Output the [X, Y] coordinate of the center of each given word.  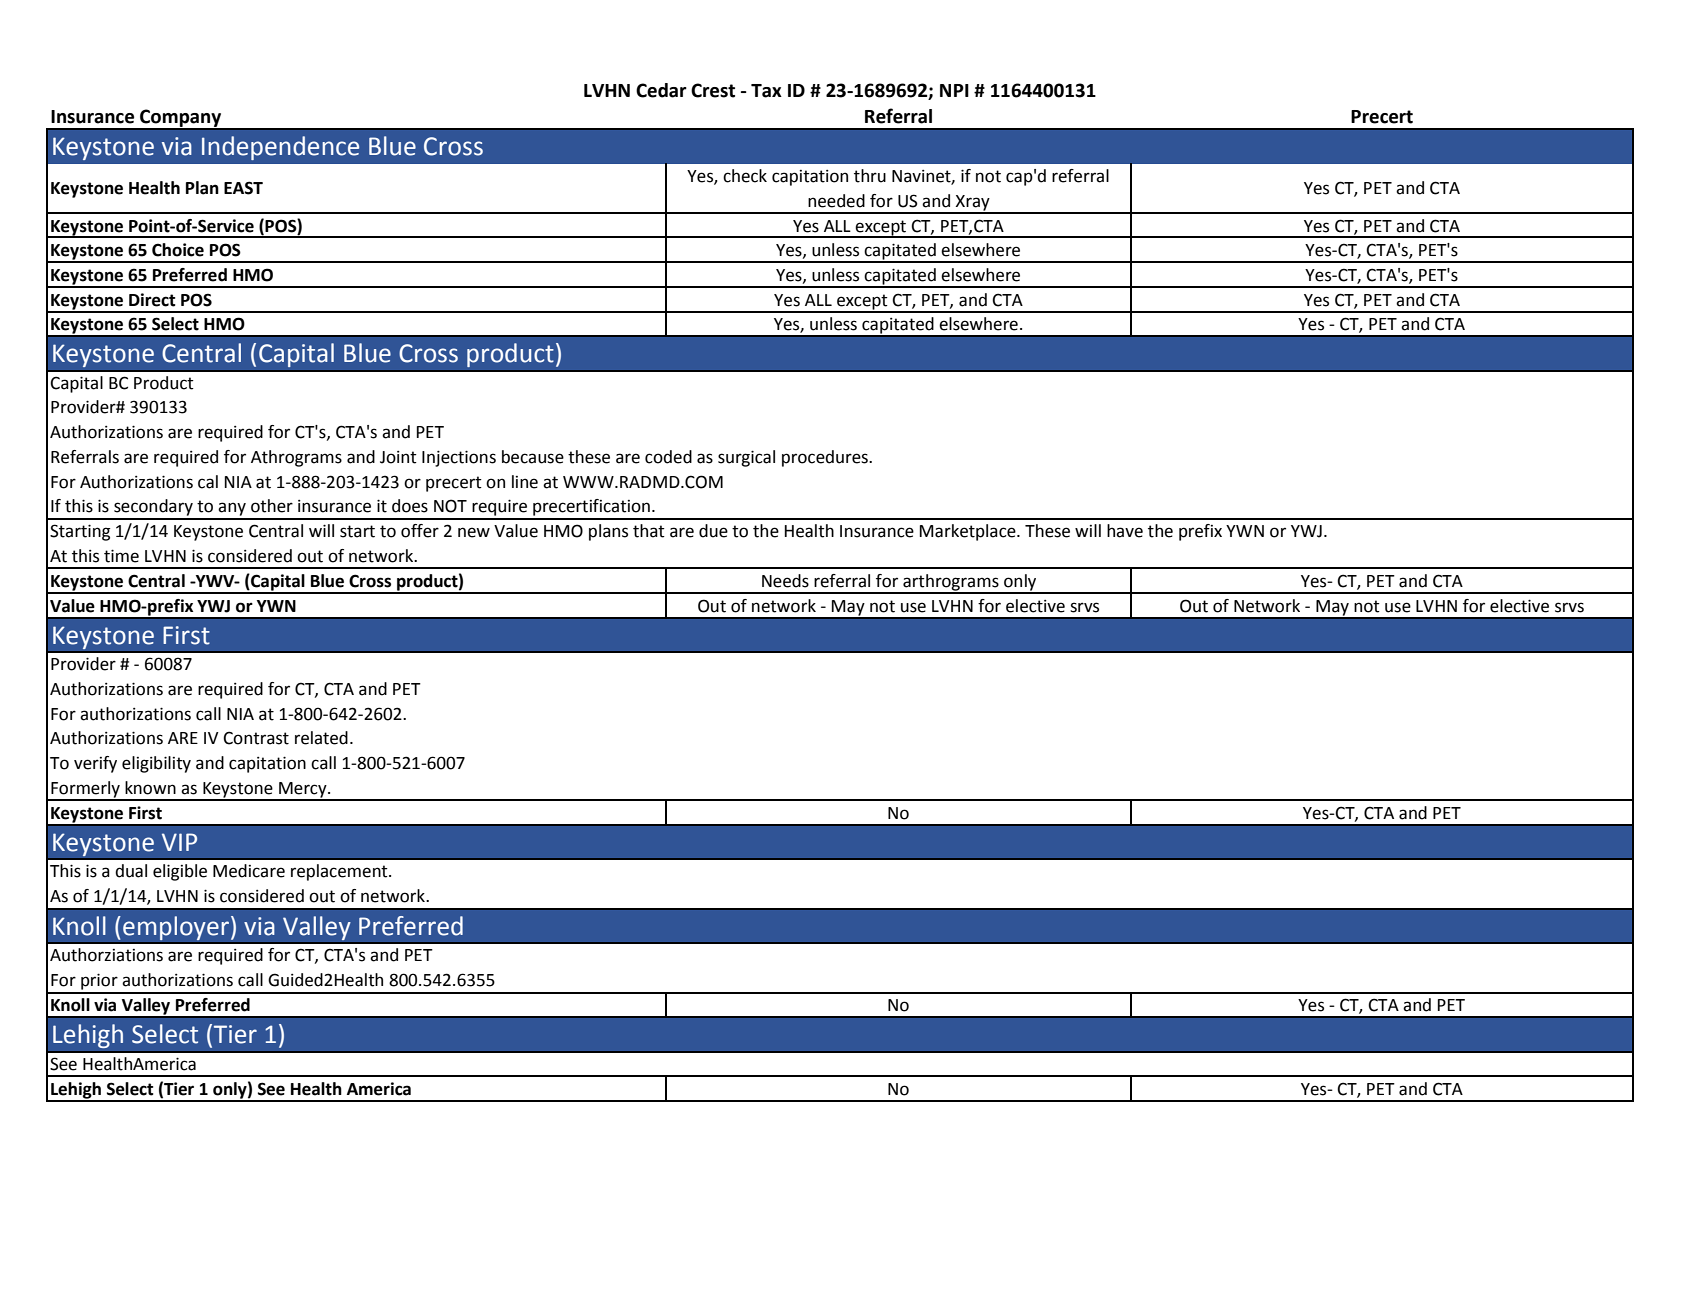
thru [870, 176]
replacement [340, 872]
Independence [280, 148]
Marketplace [969, 532]
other [272, 506]
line [525, 482]
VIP [179, 842]
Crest [713, 90]
